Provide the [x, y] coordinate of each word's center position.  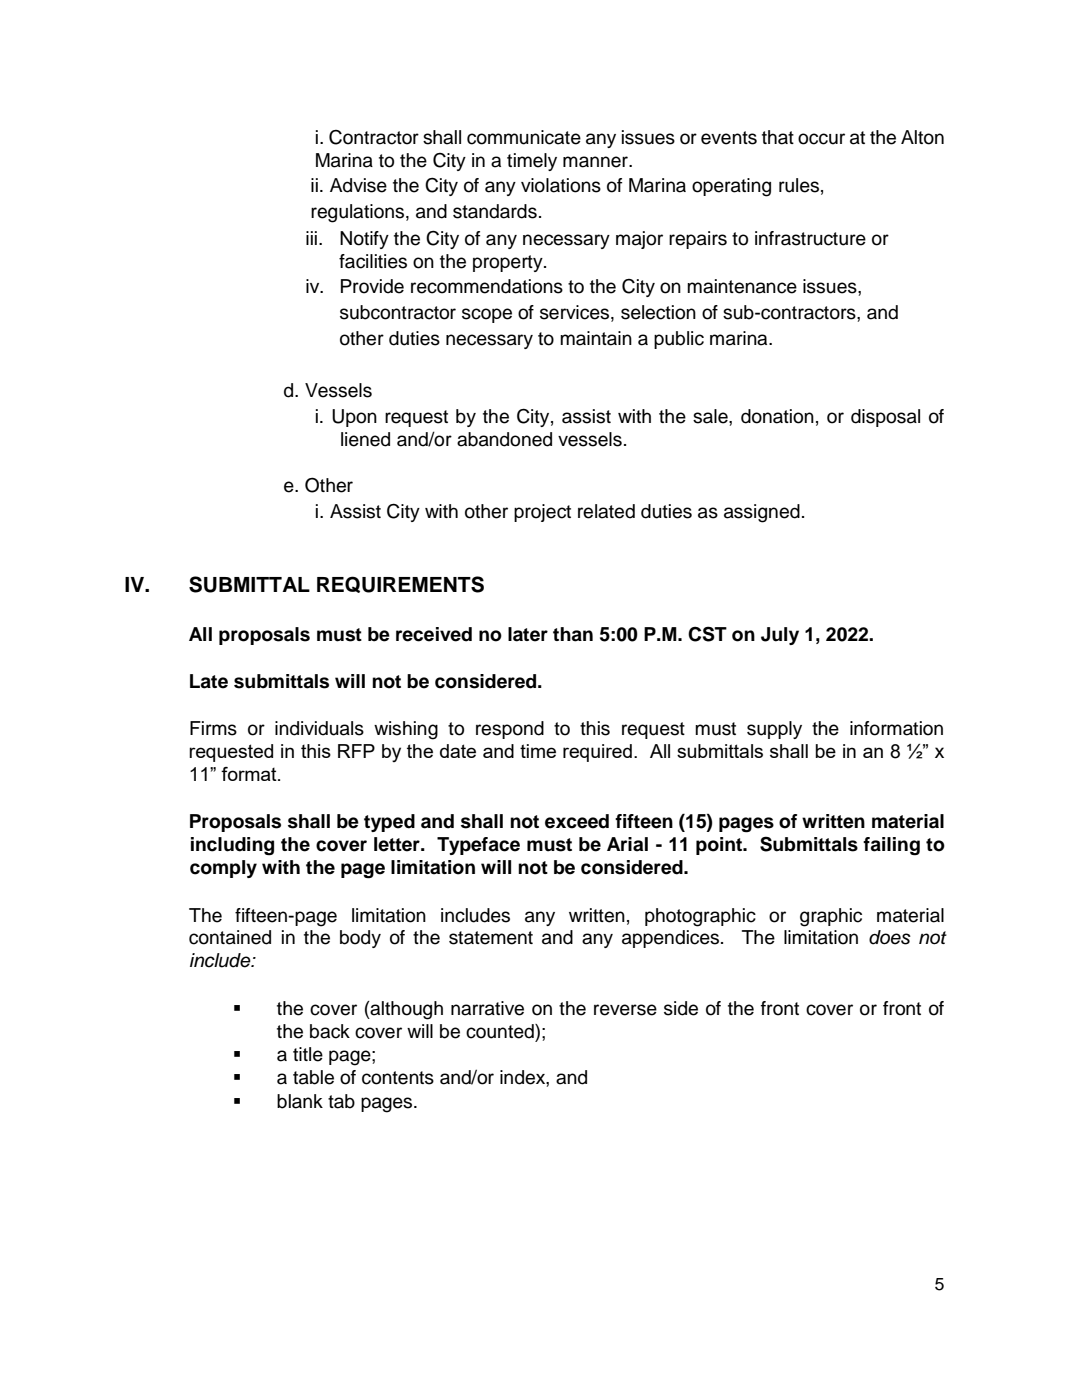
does [890, 937]
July [780, 636]
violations [561, 185]
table [313, 1077]
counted [501, 1031]
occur [821, 139]
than [573, 634]
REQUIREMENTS [400, 584]
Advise [358, 185]
